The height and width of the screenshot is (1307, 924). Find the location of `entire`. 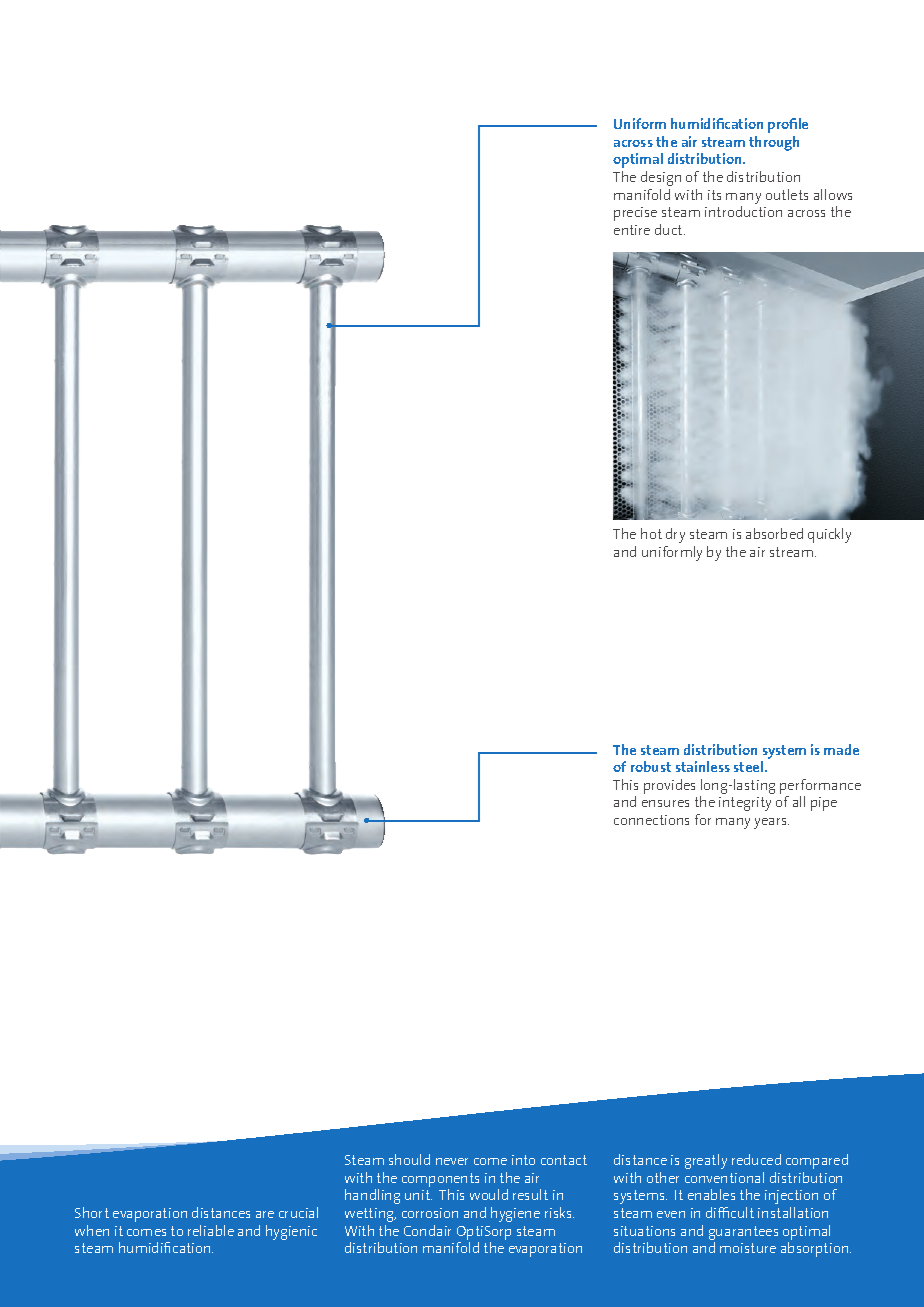

entire is located at coordinates (632, 230).
